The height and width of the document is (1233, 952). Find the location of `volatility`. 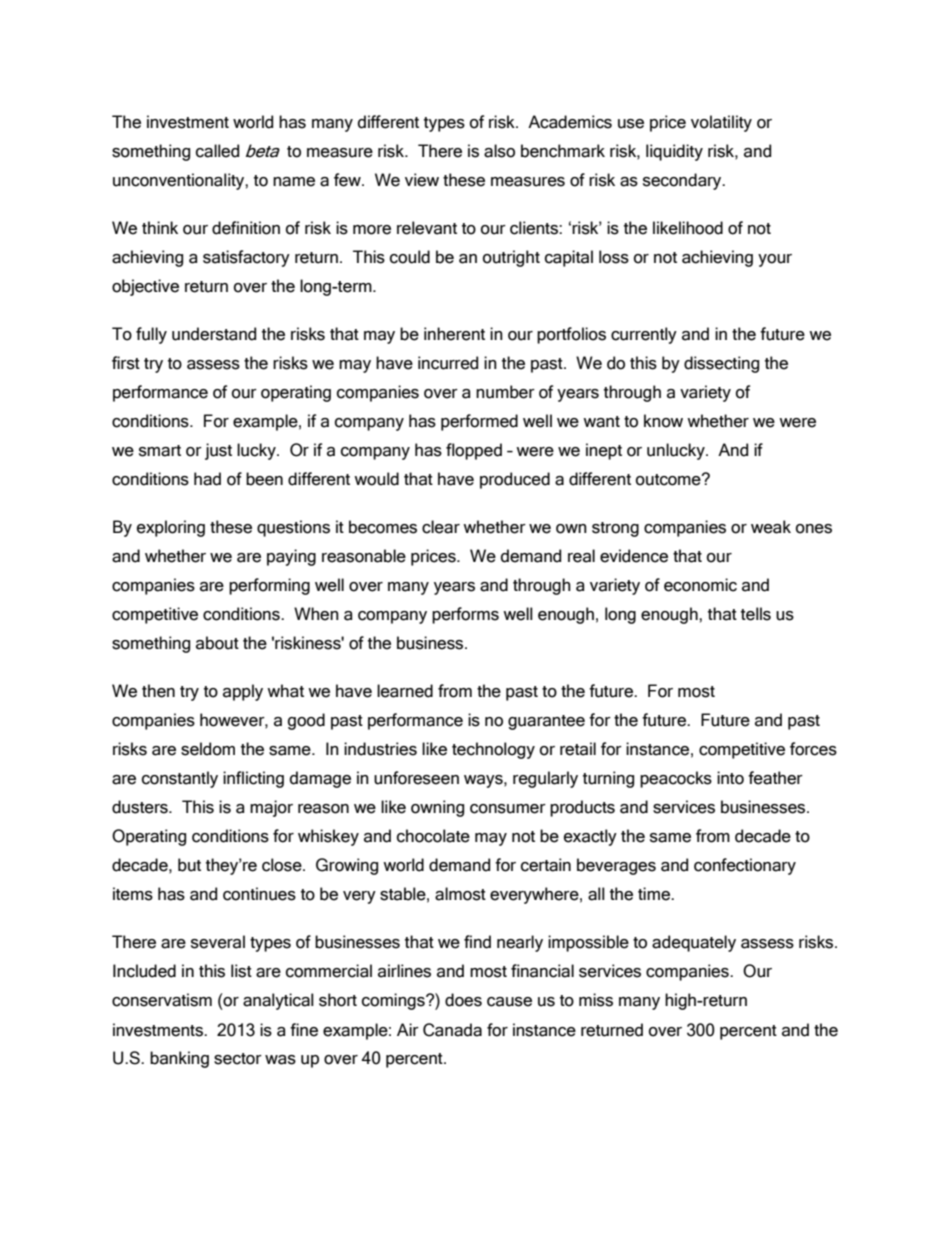

volatility is located at coordinates (721, 123).
